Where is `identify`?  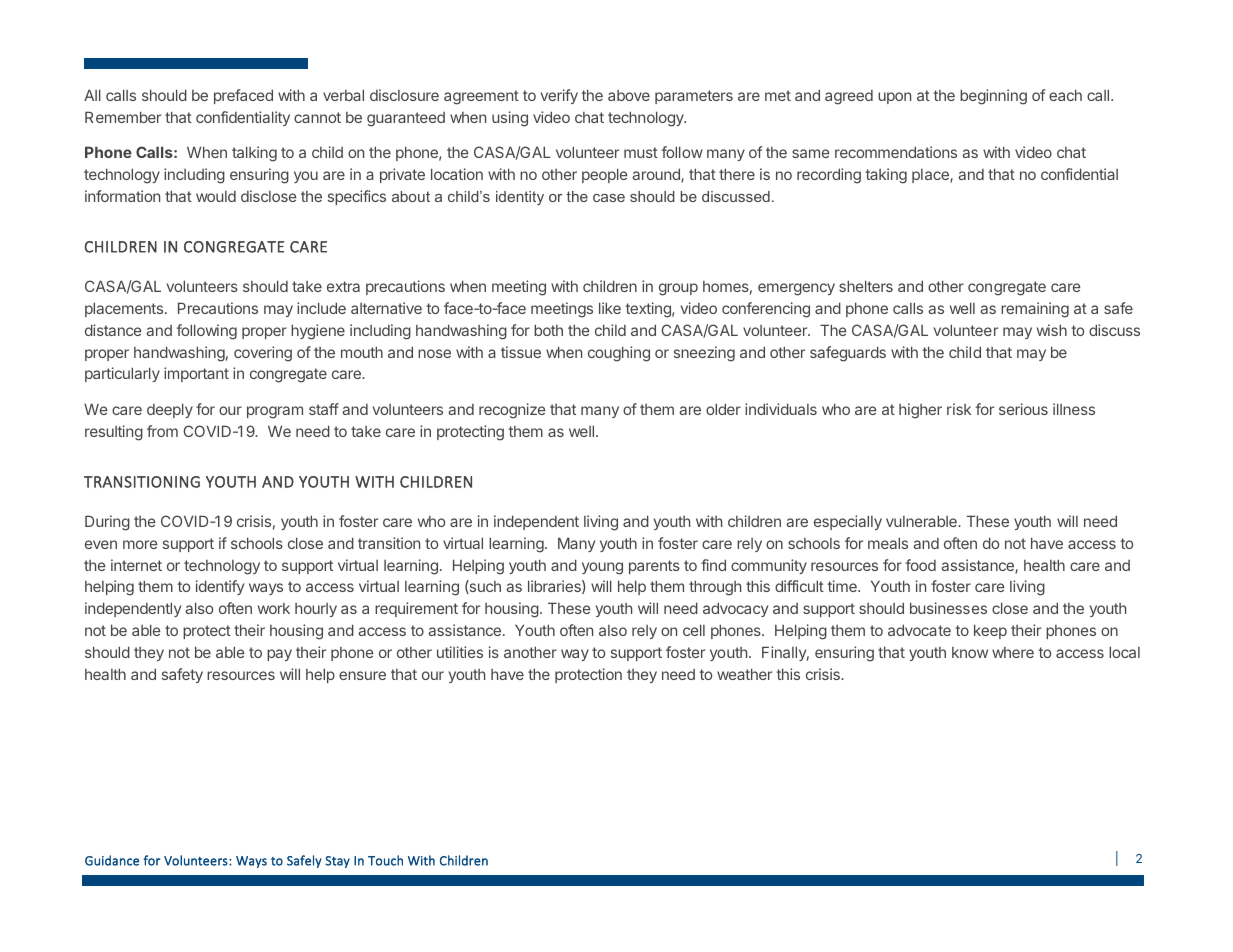
identify is located at coordinates (220, 587).
